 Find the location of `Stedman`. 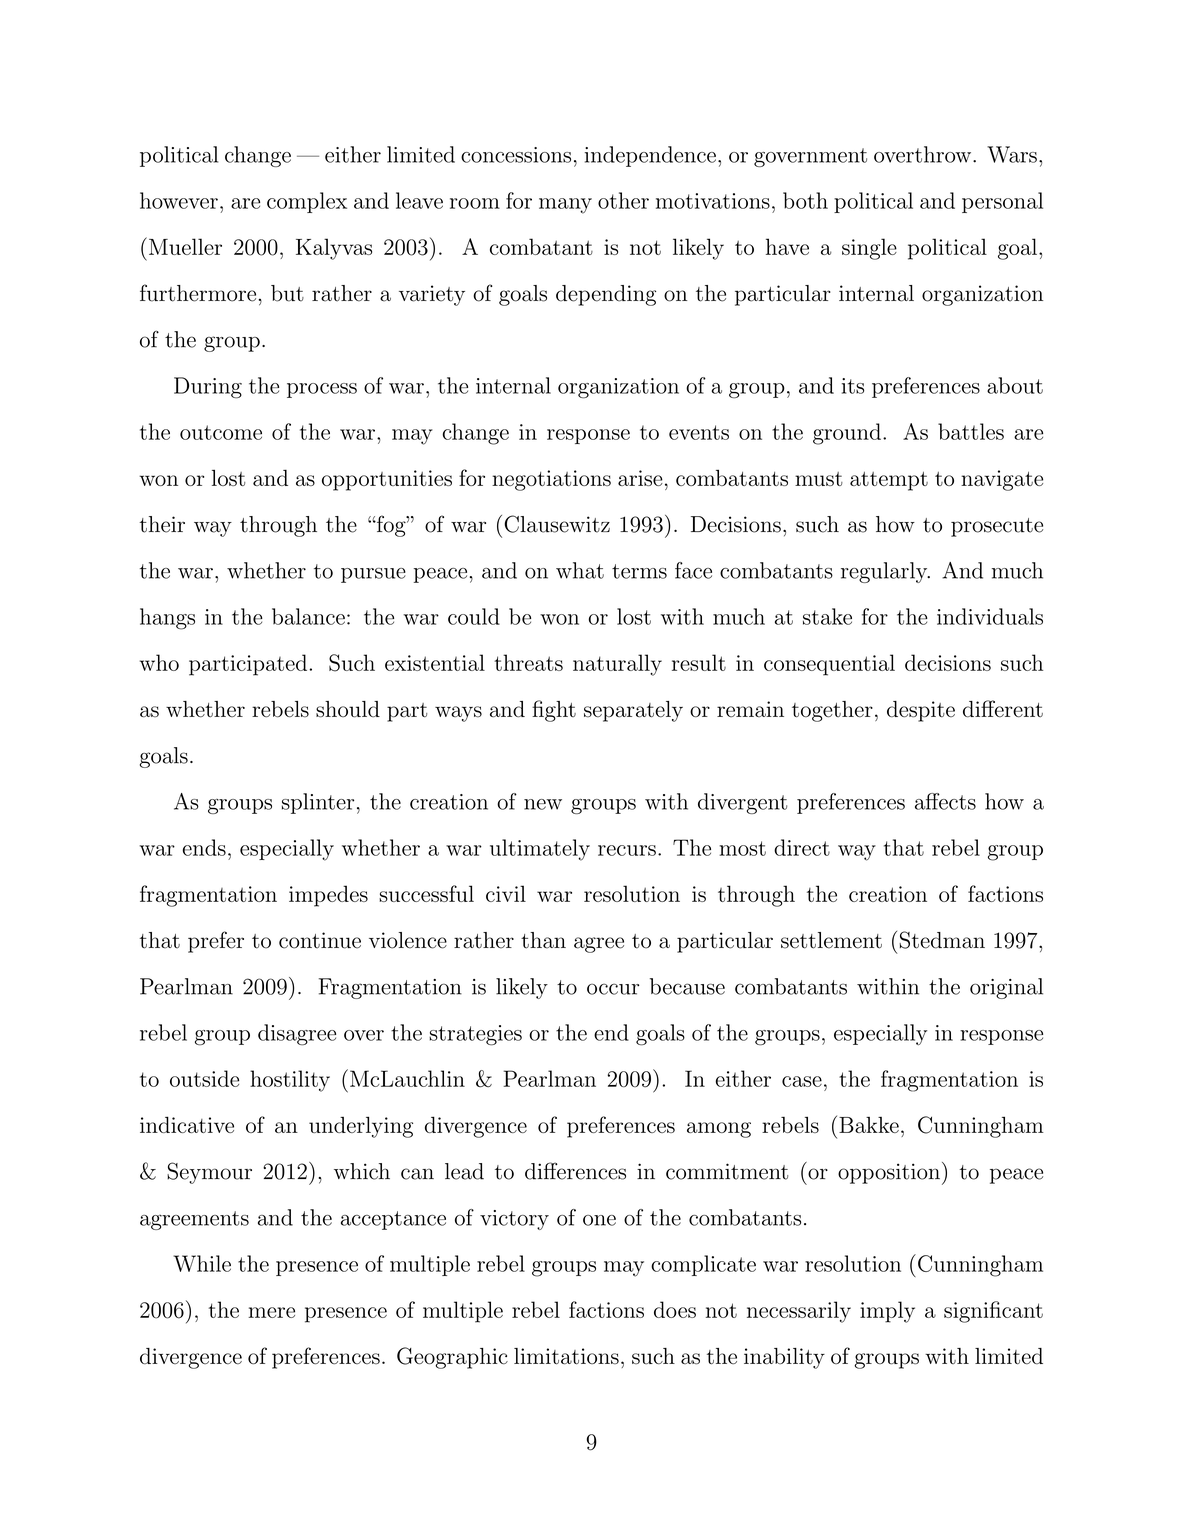

Stedman is located at coordinates (942, 940).
